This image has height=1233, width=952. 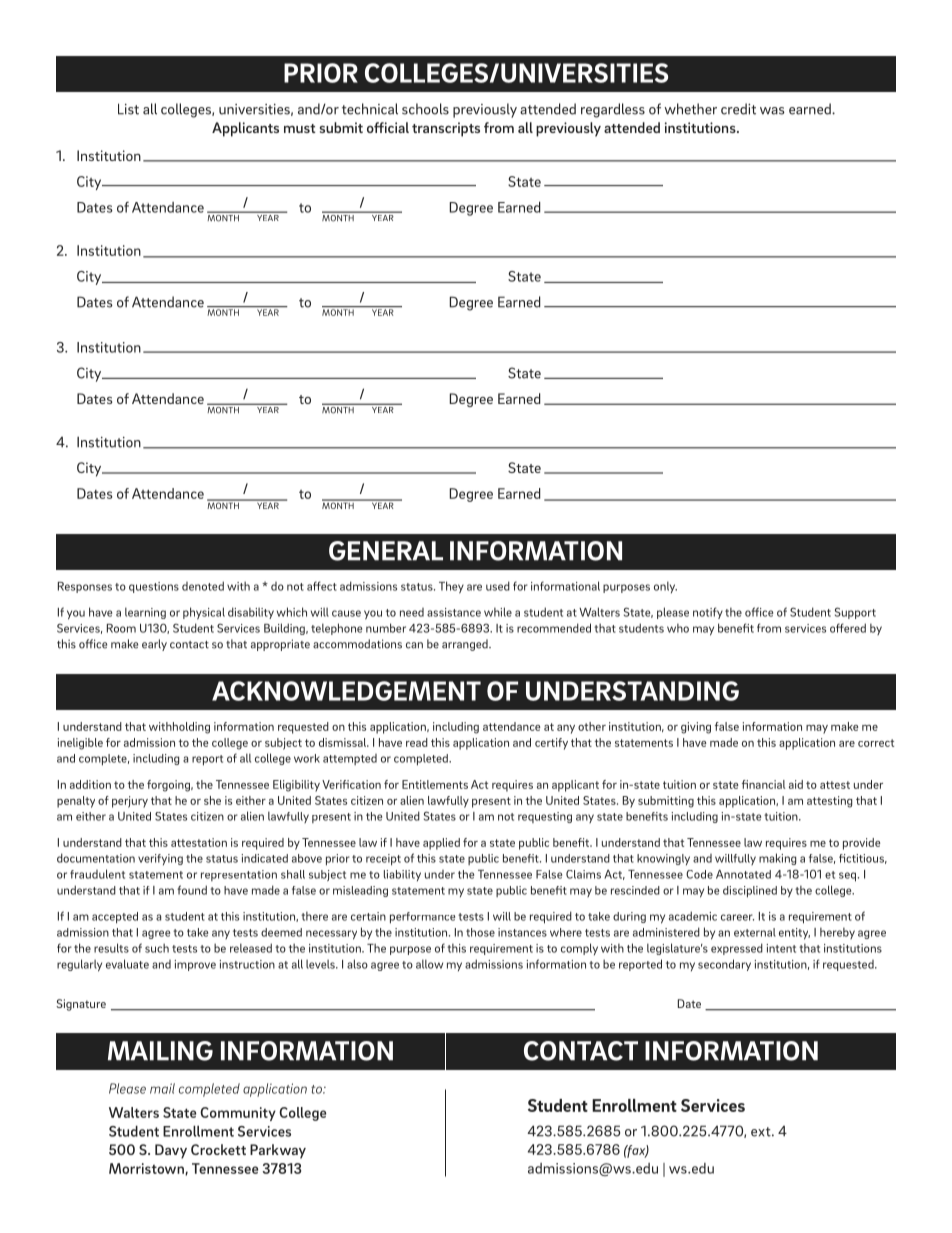 What do you see at coordinates (278, 1151) in the image?
I see `Parkway` at bounding box center [278, 1151].
